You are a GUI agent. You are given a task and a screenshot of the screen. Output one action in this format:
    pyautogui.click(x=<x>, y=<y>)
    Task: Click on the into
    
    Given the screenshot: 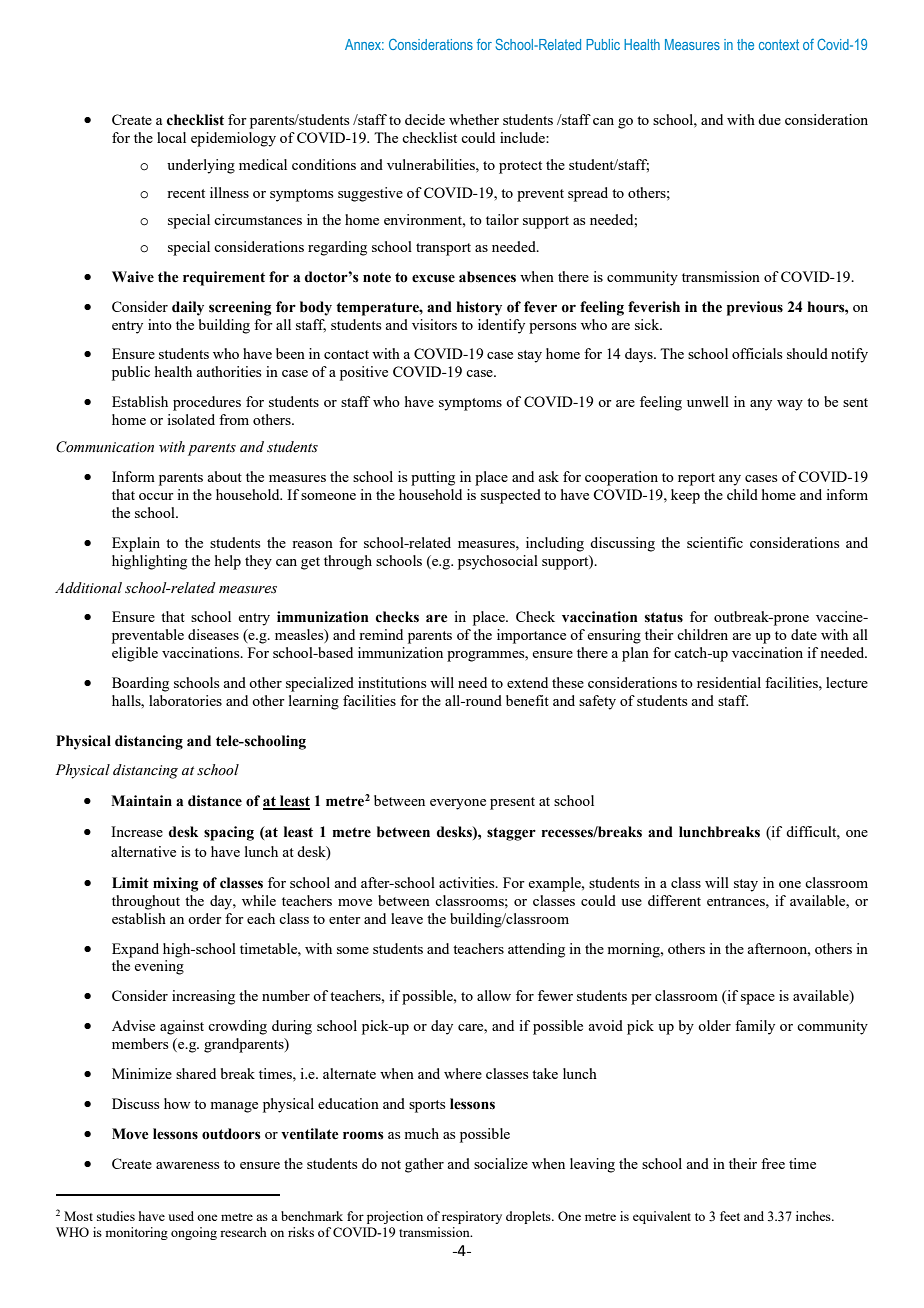 What is the action you would take?
    pyautogui.click(x=160, y=324)
